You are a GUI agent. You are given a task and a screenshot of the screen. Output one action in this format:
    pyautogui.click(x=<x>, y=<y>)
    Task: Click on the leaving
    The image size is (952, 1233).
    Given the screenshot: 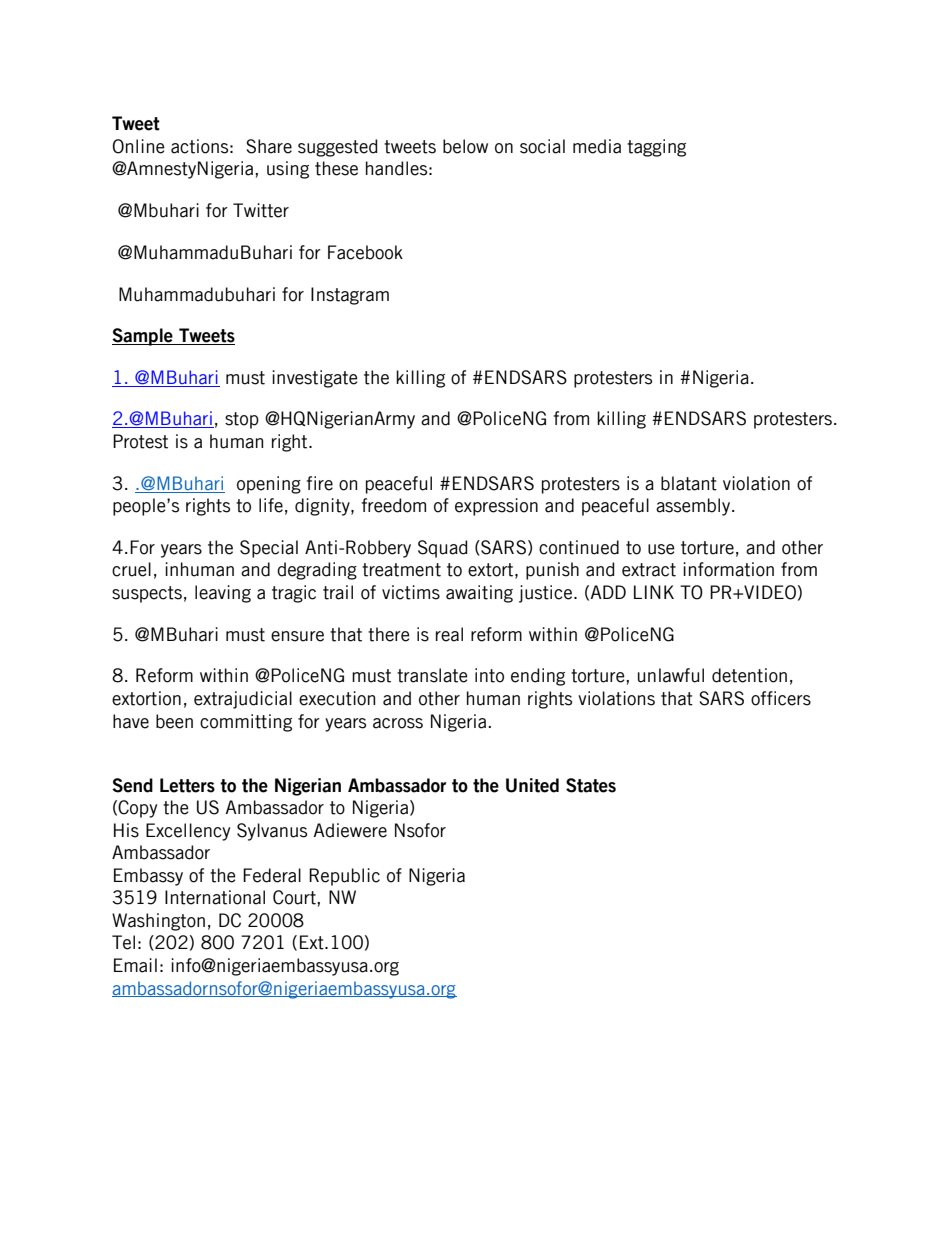 What is the action you would take?
    pyautogui.click(x=223, y=594)
